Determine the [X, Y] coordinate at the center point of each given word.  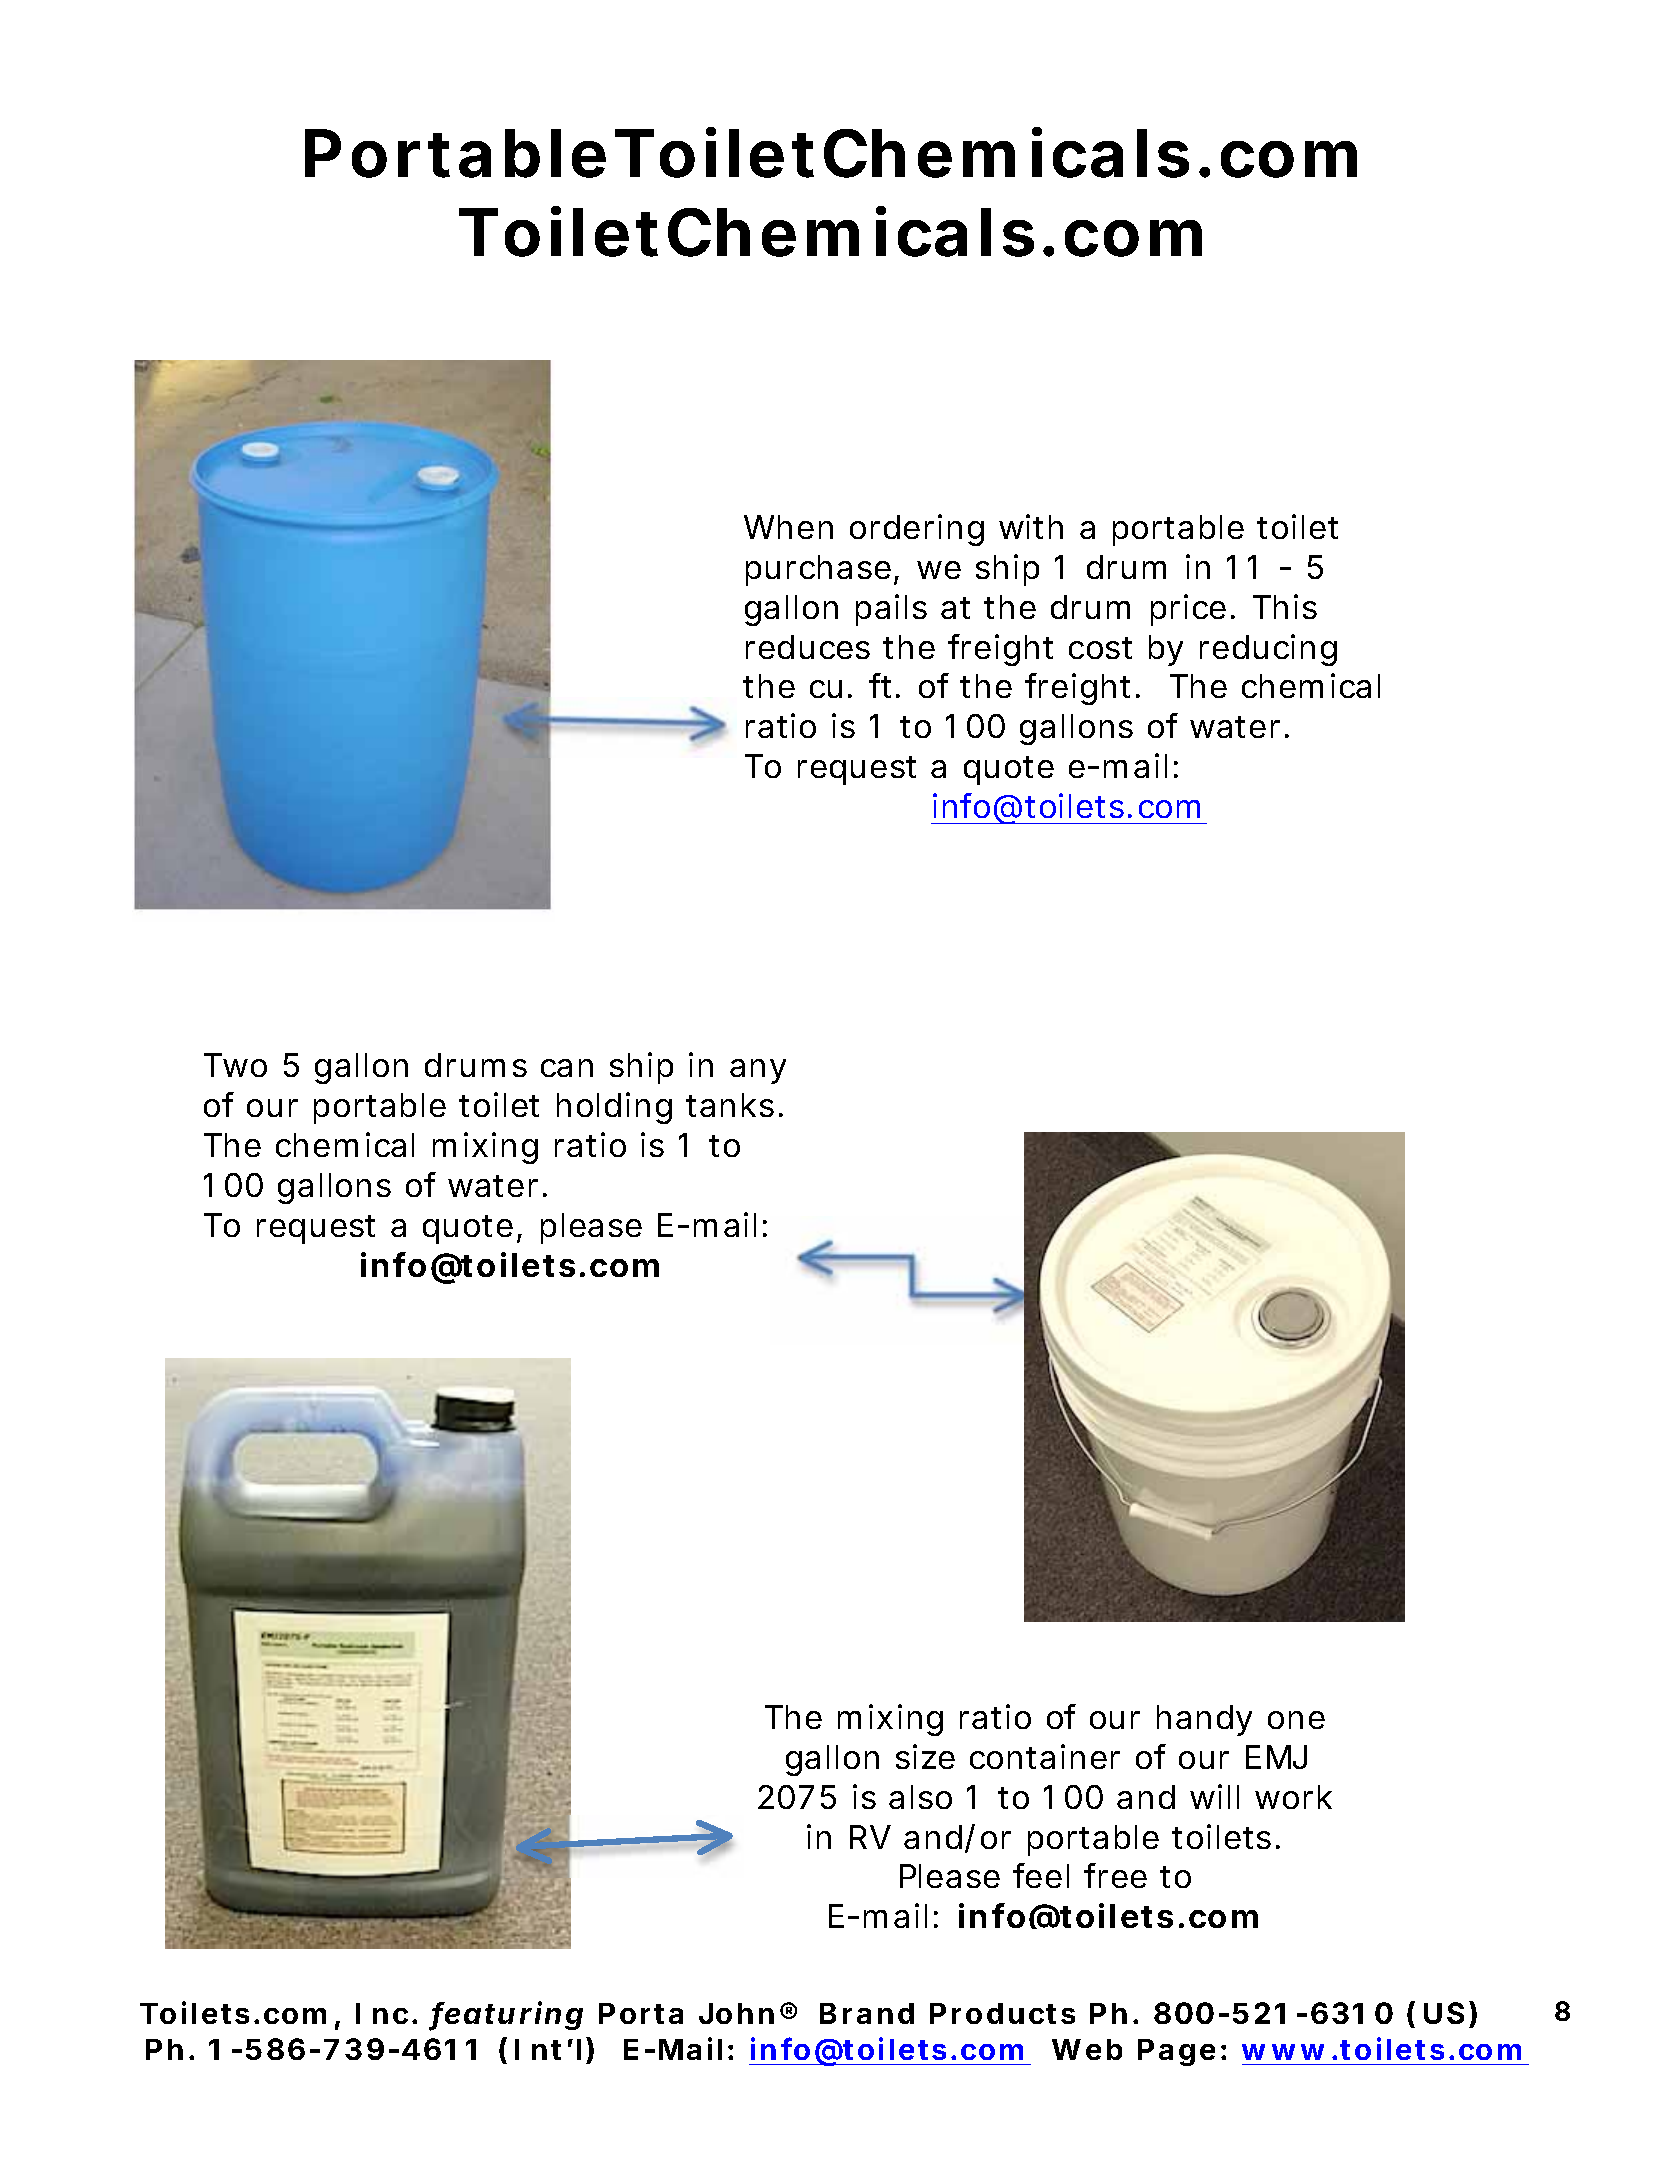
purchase [818, 570]
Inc [382, 2013]
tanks [730, 1105]
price [1188, 610]
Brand [867, 2013]
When [788, 527]
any [758, 1071]
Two [235, 1065]
